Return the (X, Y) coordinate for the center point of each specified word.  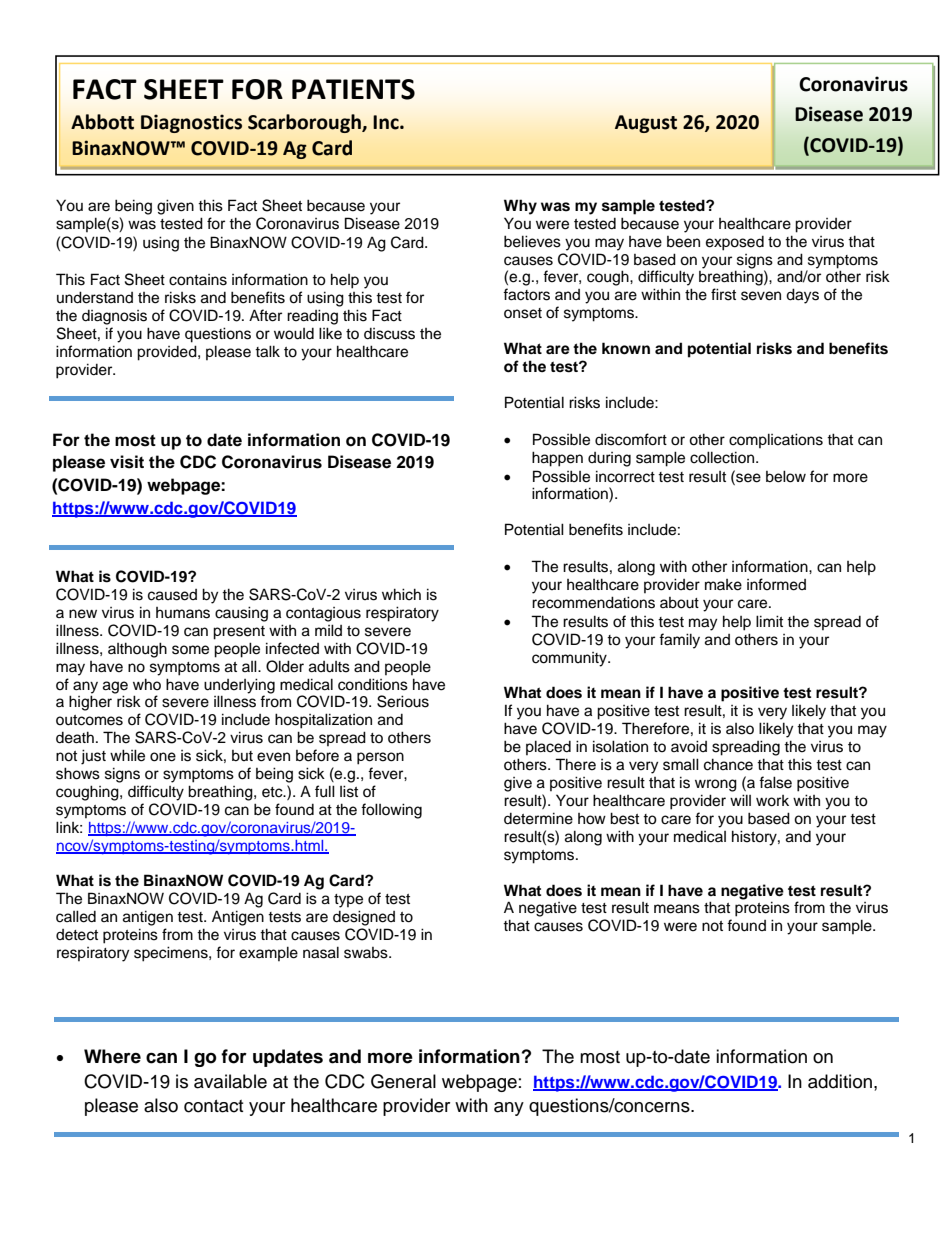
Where (112, 1056)
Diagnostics (191, 123)
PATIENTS (353, 89)
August (646, 124)
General (403, 1081)
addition (840, 1081)
